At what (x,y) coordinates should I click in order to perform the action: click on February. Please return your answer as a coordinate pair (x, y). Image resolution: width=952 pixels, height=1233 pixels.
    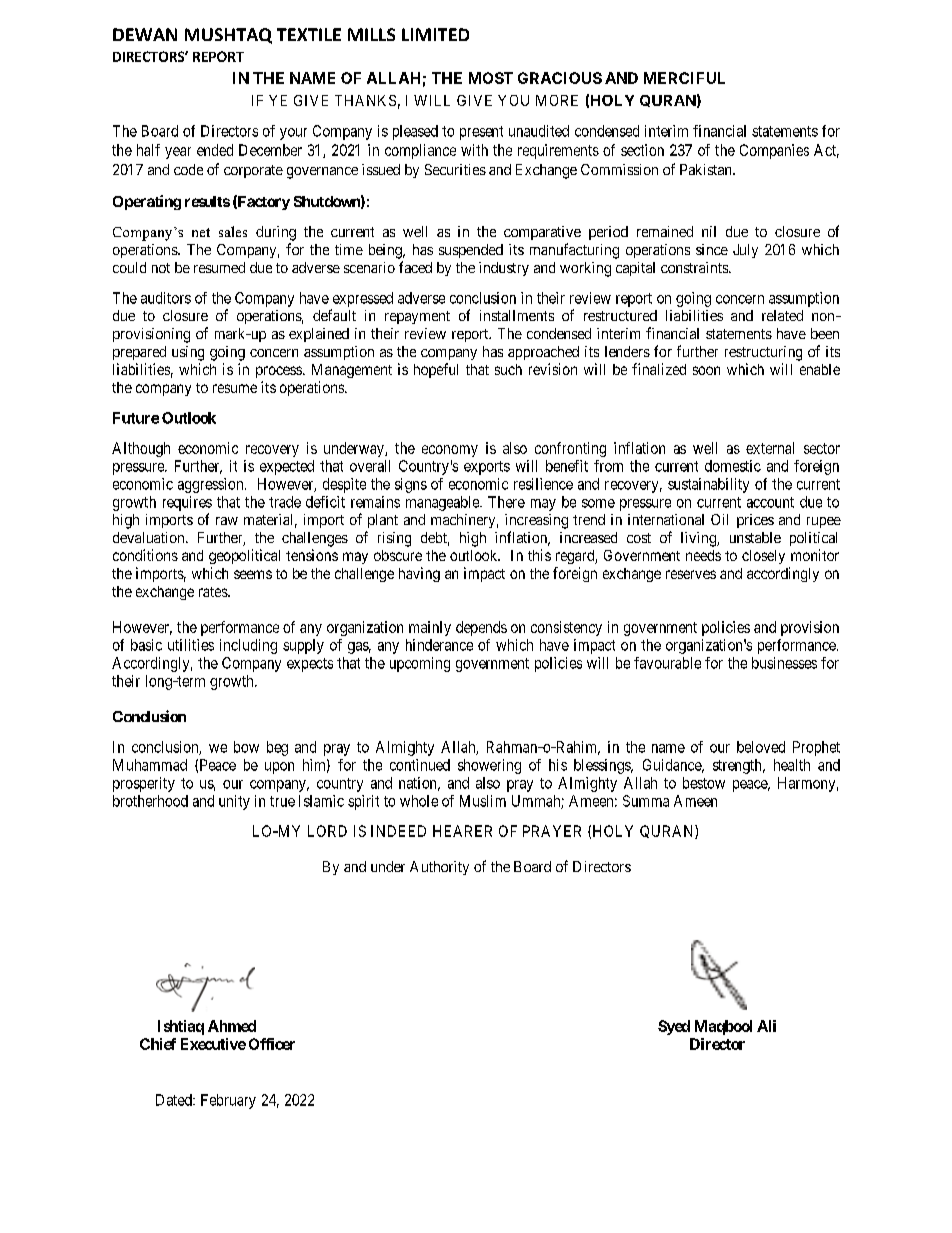
    Looking at the image, I should click on (228, 1101).
